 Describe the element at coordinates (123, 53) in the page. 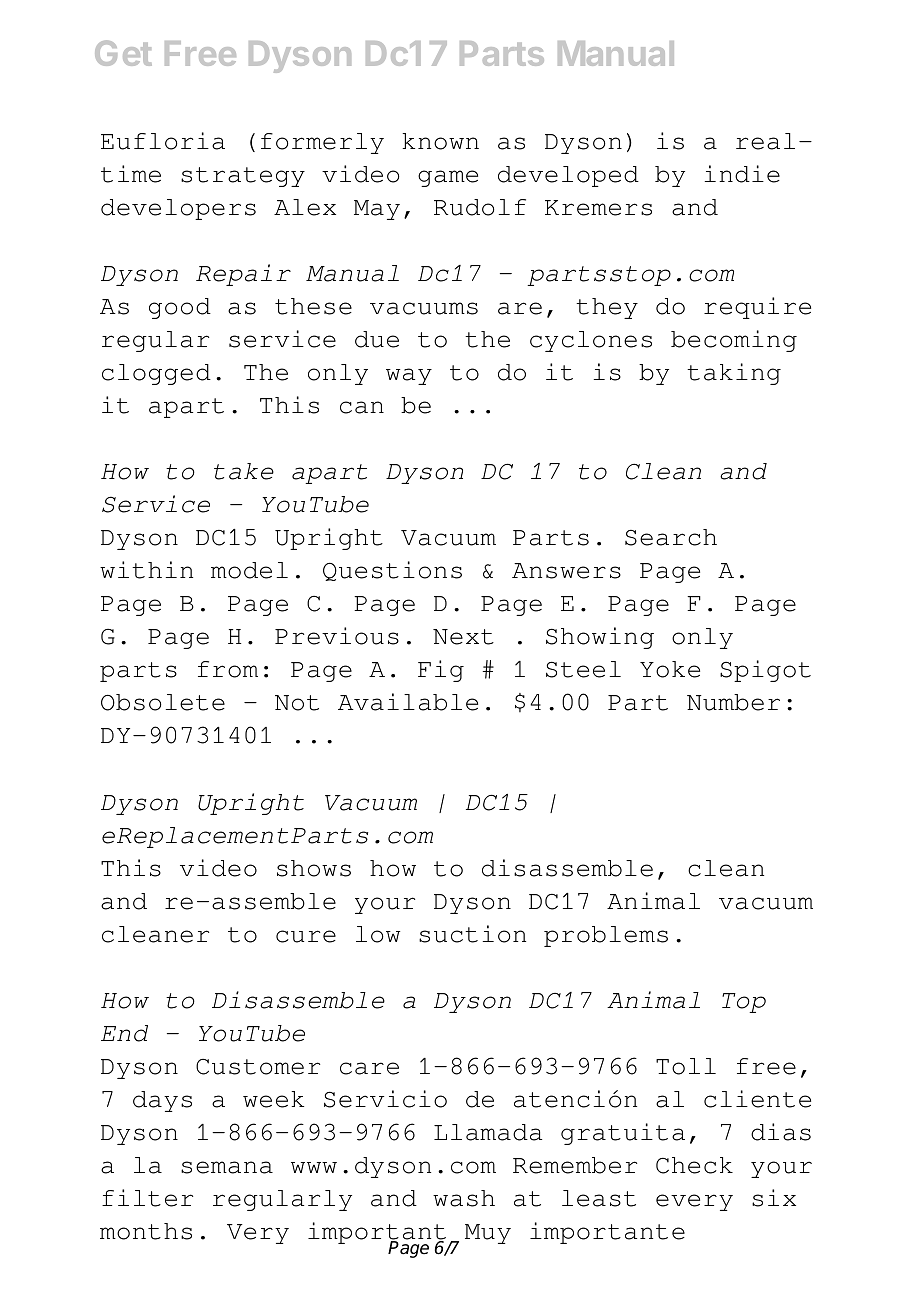

I see `Get` at that location.
